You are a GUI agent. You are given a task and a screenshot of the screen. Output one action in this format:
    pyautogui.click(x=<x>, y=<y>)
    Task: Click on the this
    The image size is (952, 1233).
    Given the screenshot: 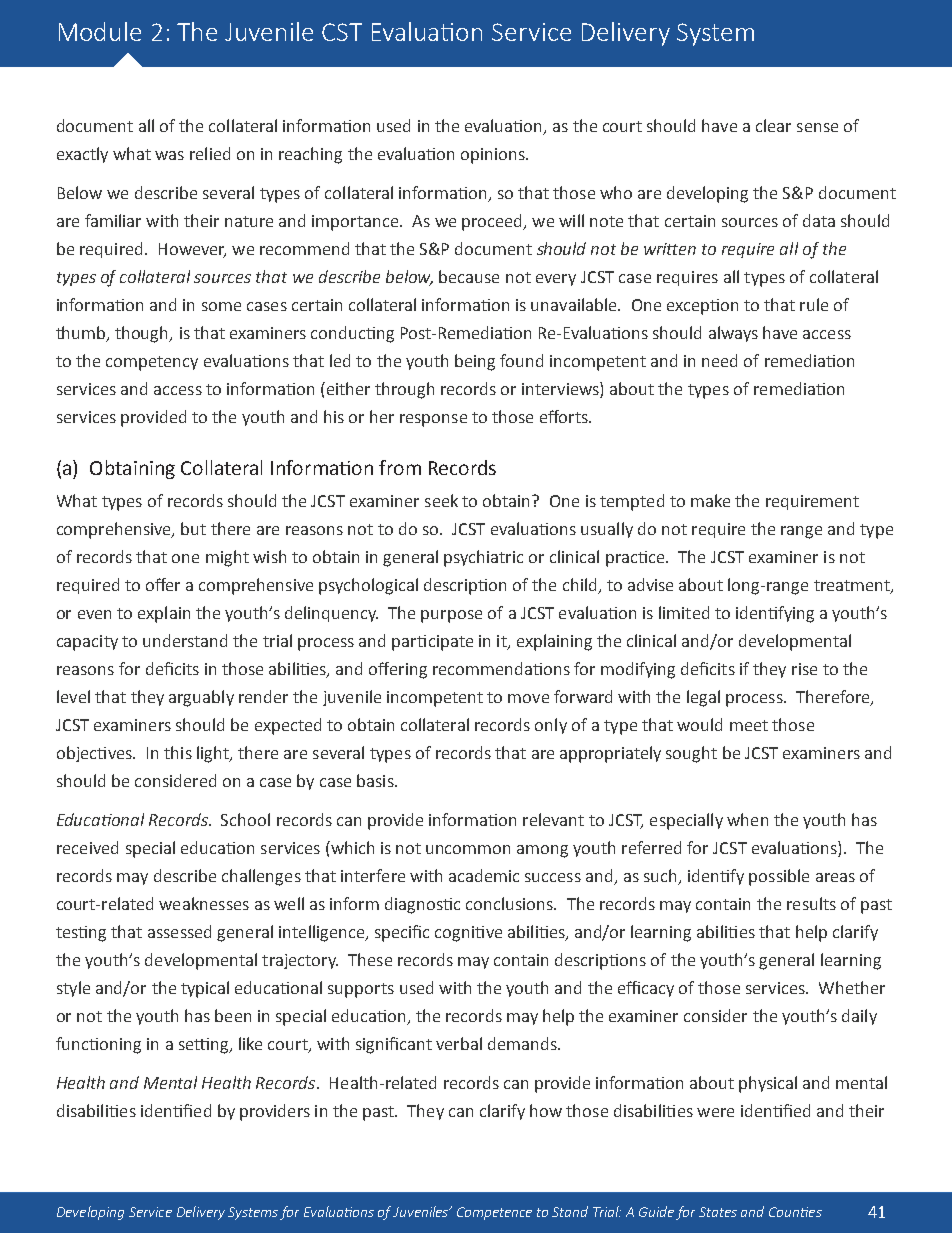 What is the action you would take?
    pyautogui.click(x=178, y=752)
